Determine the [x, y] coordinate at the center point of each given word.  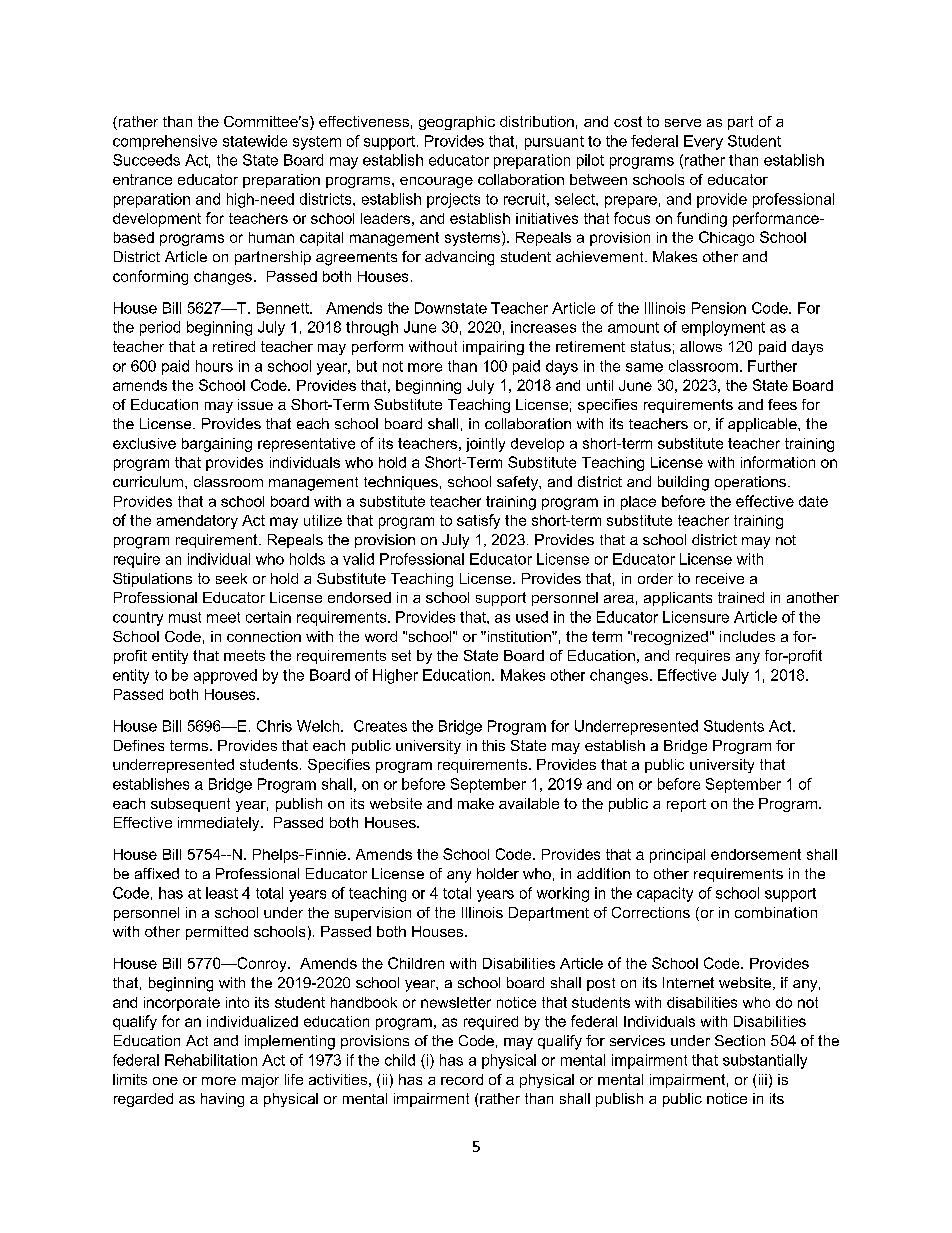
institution [519, 636]
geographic [457, 123]
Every [703, 142]
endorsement [756, 854]
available [529, 803]
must [185, 617]
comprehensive [165, 142]
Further [772, 366]
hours [214, 366]
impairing [493, 348]
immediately [220, 824]
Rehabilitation [211, 1060]
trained [741, 597]
